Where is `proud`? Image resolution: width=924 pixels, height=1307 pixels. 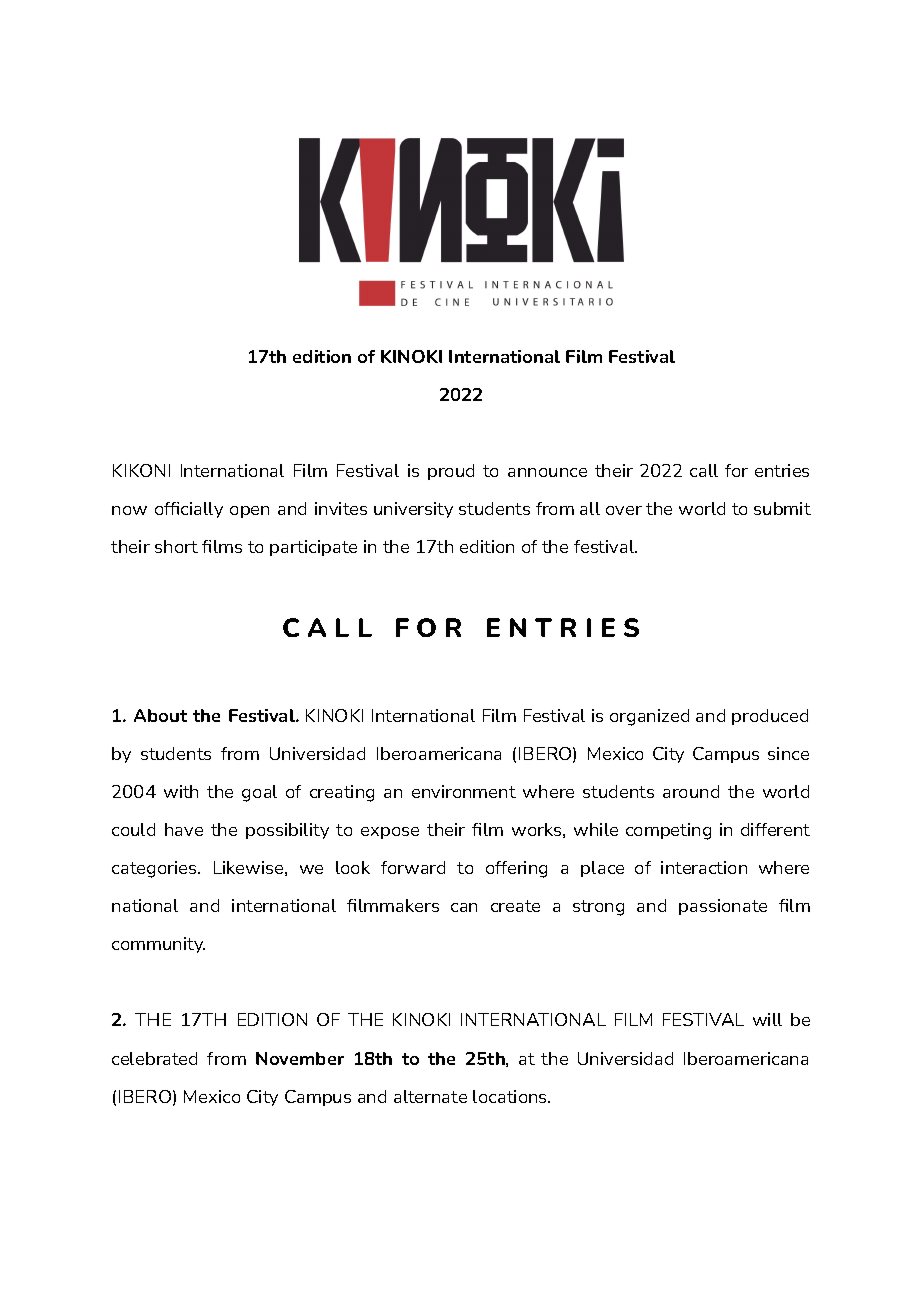
proud is located at coordinates (451, 472).
